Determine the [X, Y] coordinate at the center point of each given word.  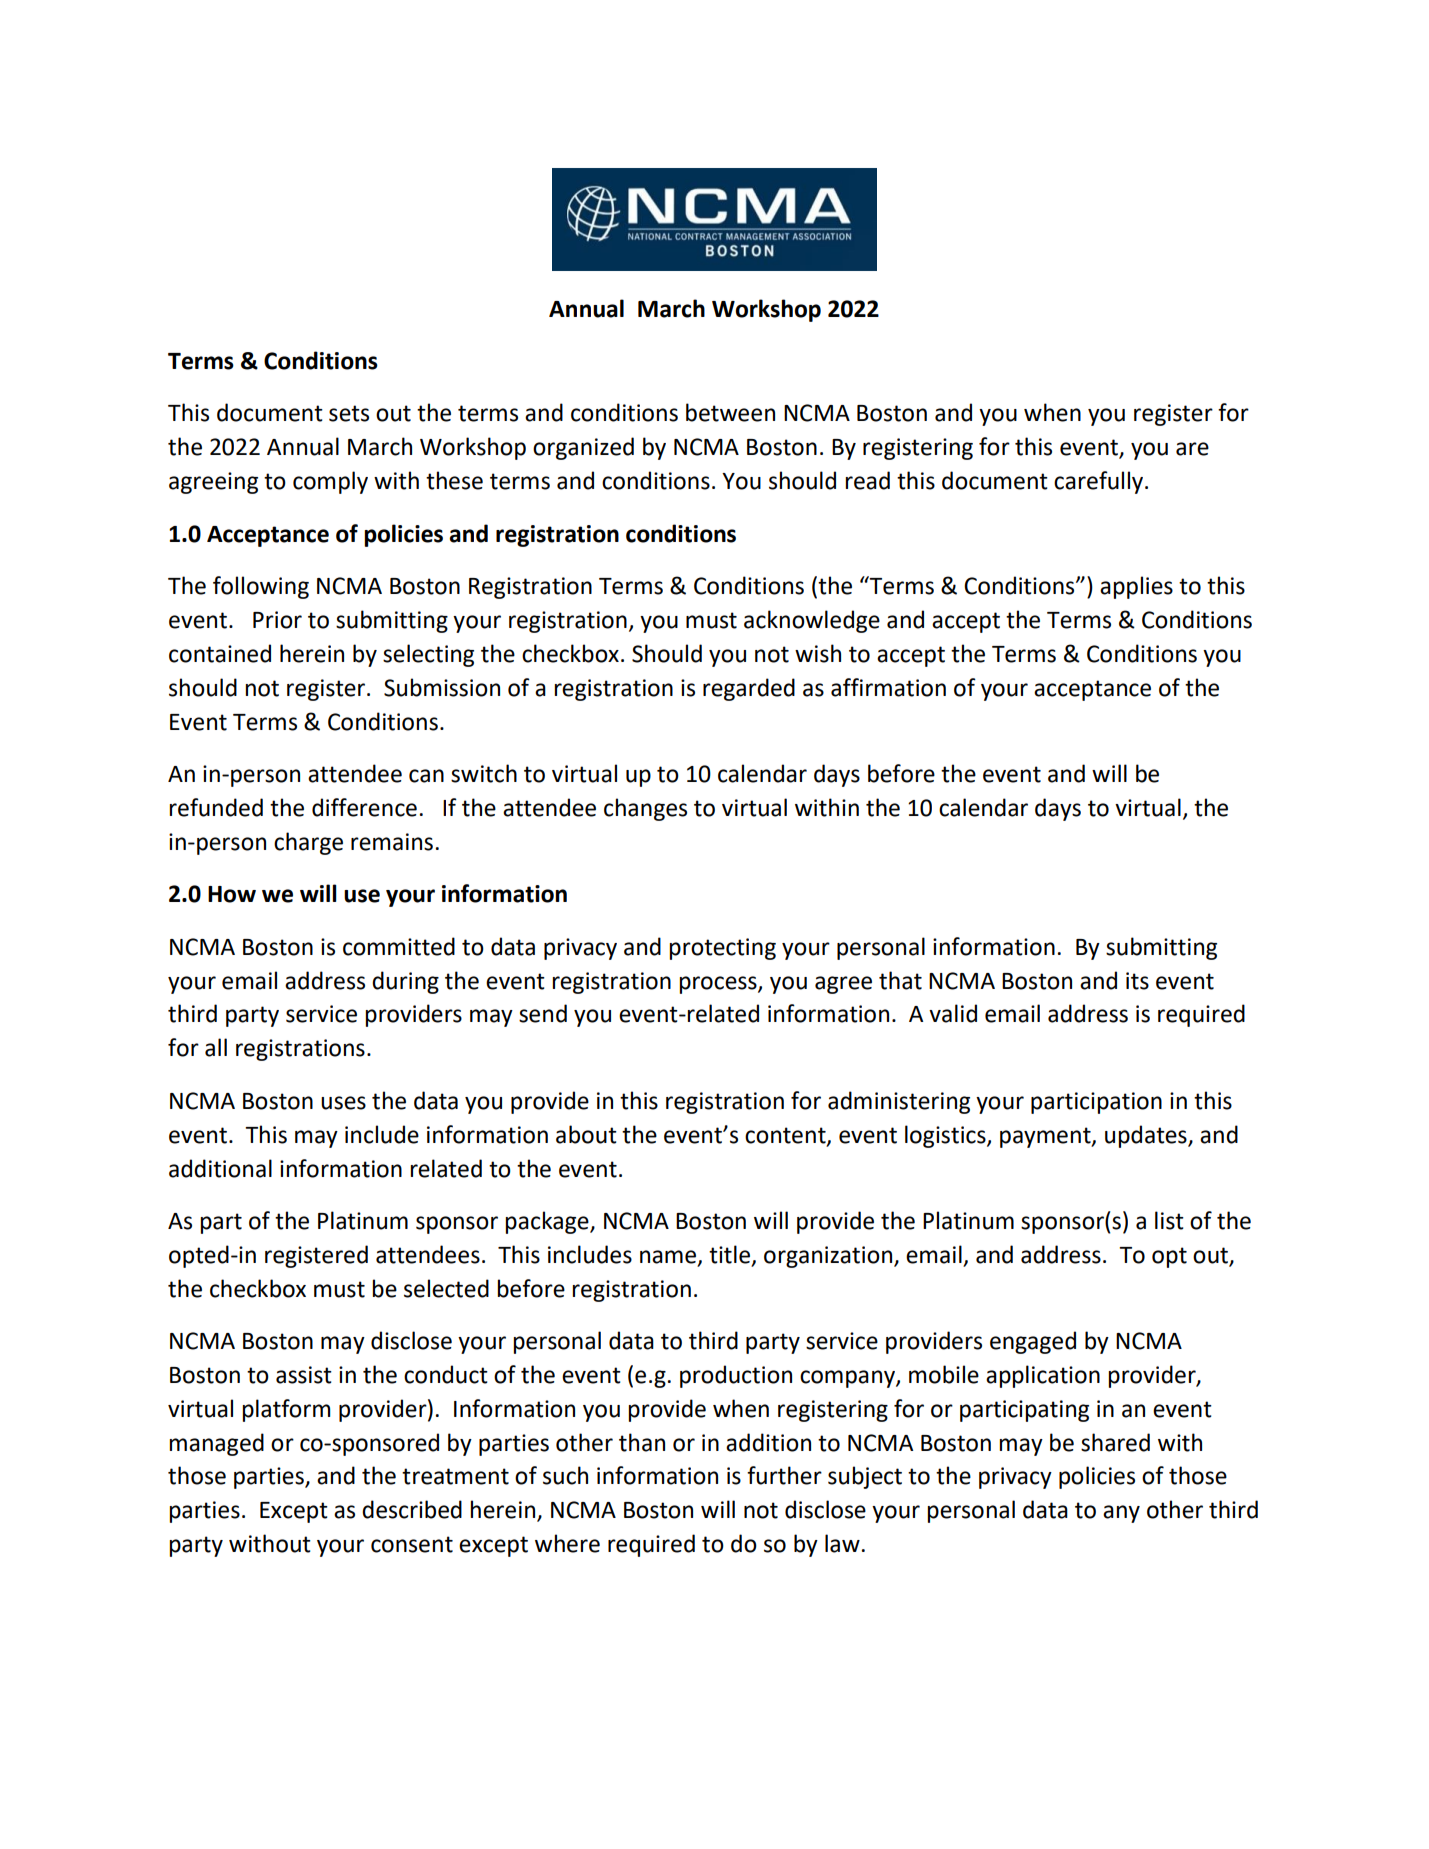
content [786, 1136]
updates [1147, 1136]
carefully [1100, 482]
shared [1115, 1442]
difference [364, 807]
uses [343, 1103]
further [784, 1475]
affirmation [888, 687]
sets [349, 413]
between [730, 412]
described [412, 1509]
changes [645, 809]
